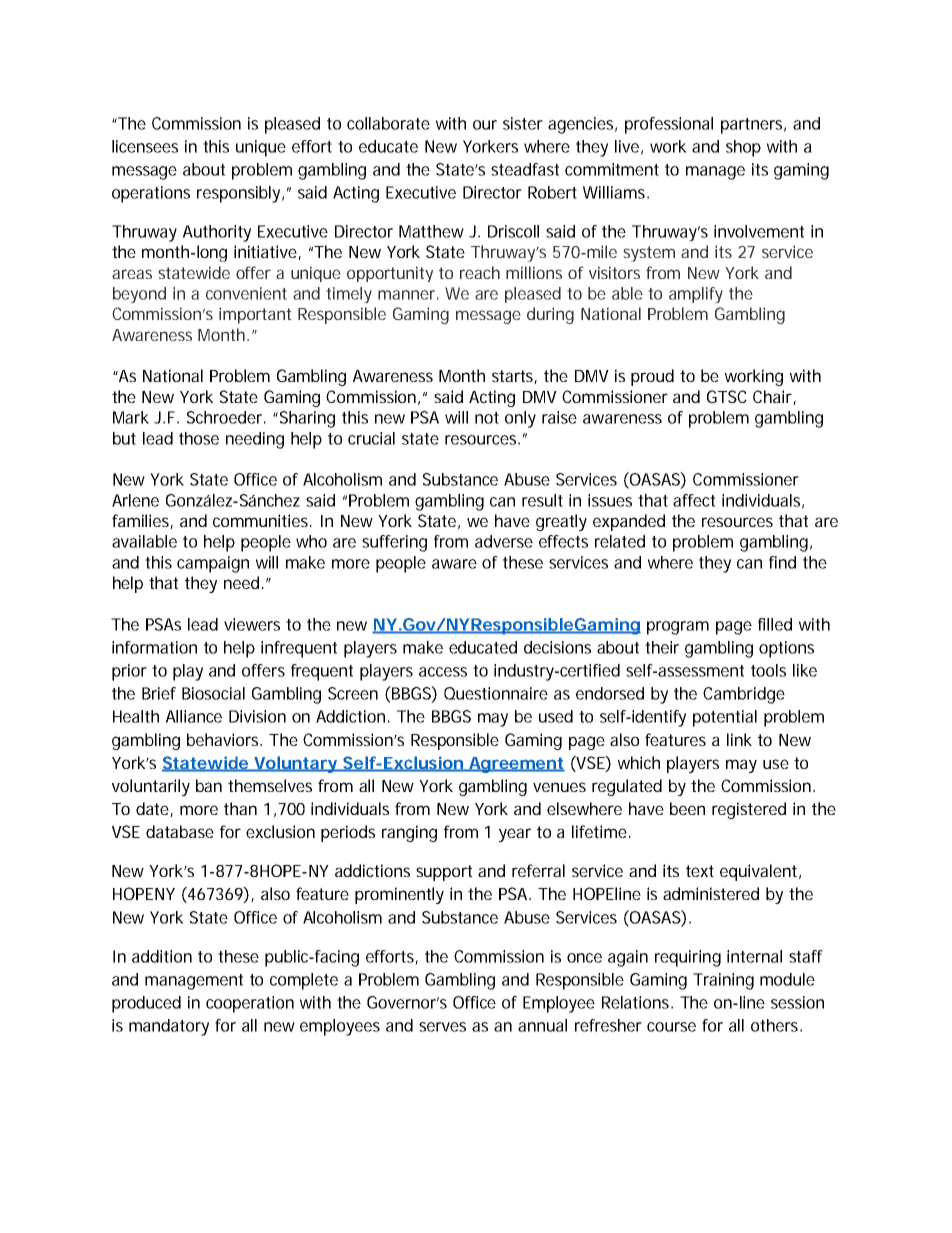 The height and width of the document is (1233, 952). What do you see at coordinates (725, 718) in the document?
I see `potential` at bounding box center [725, 718].
